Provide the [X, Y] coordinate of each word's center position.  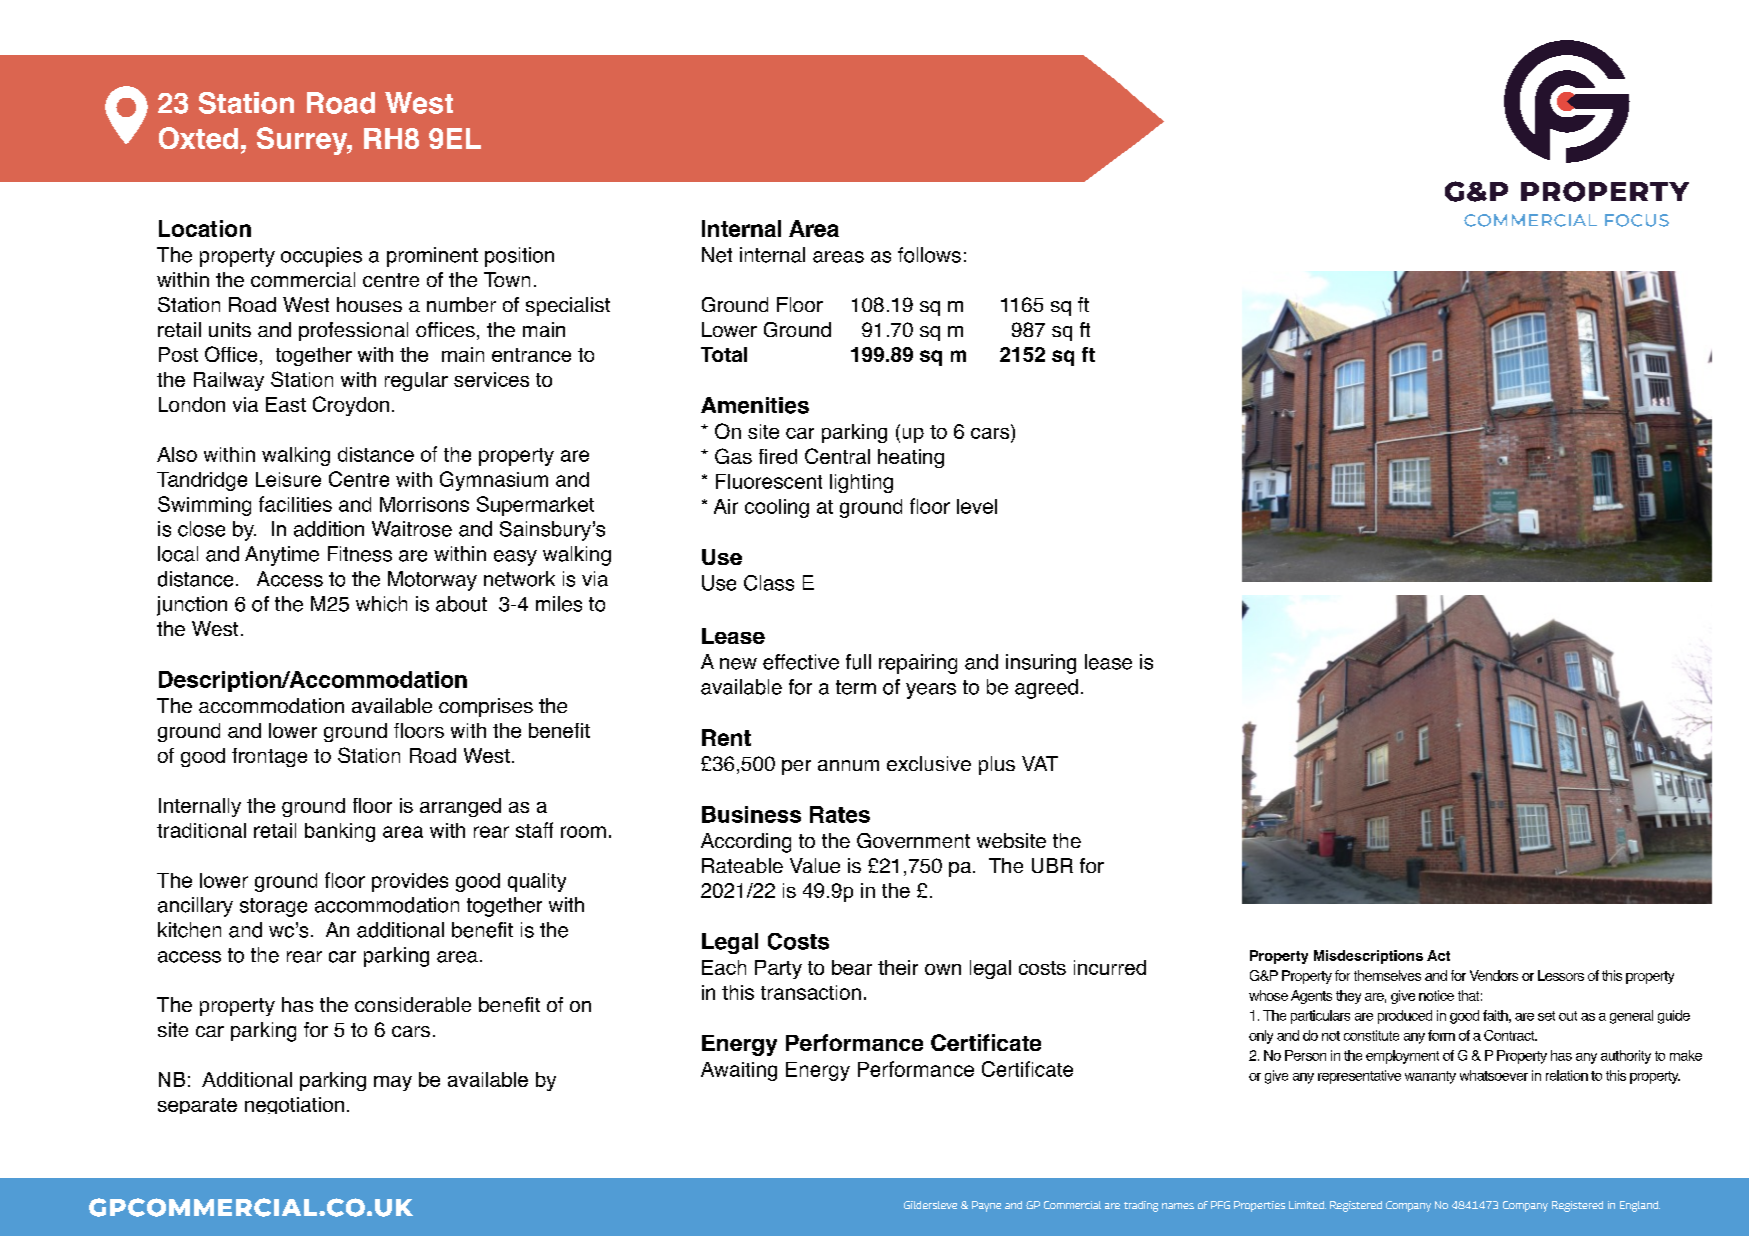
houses [369, 304]
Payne [986, 1206]
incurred [1110, 967]
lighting [861, 483]
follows [929, 255]
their [898, 967]
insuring [1041, 664]
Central [837, 456]
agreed [1046, 689]
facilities [295, 504]
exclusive [929, 763]
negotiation [294, 1105]
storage [273, 907]
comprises [486, 707]
